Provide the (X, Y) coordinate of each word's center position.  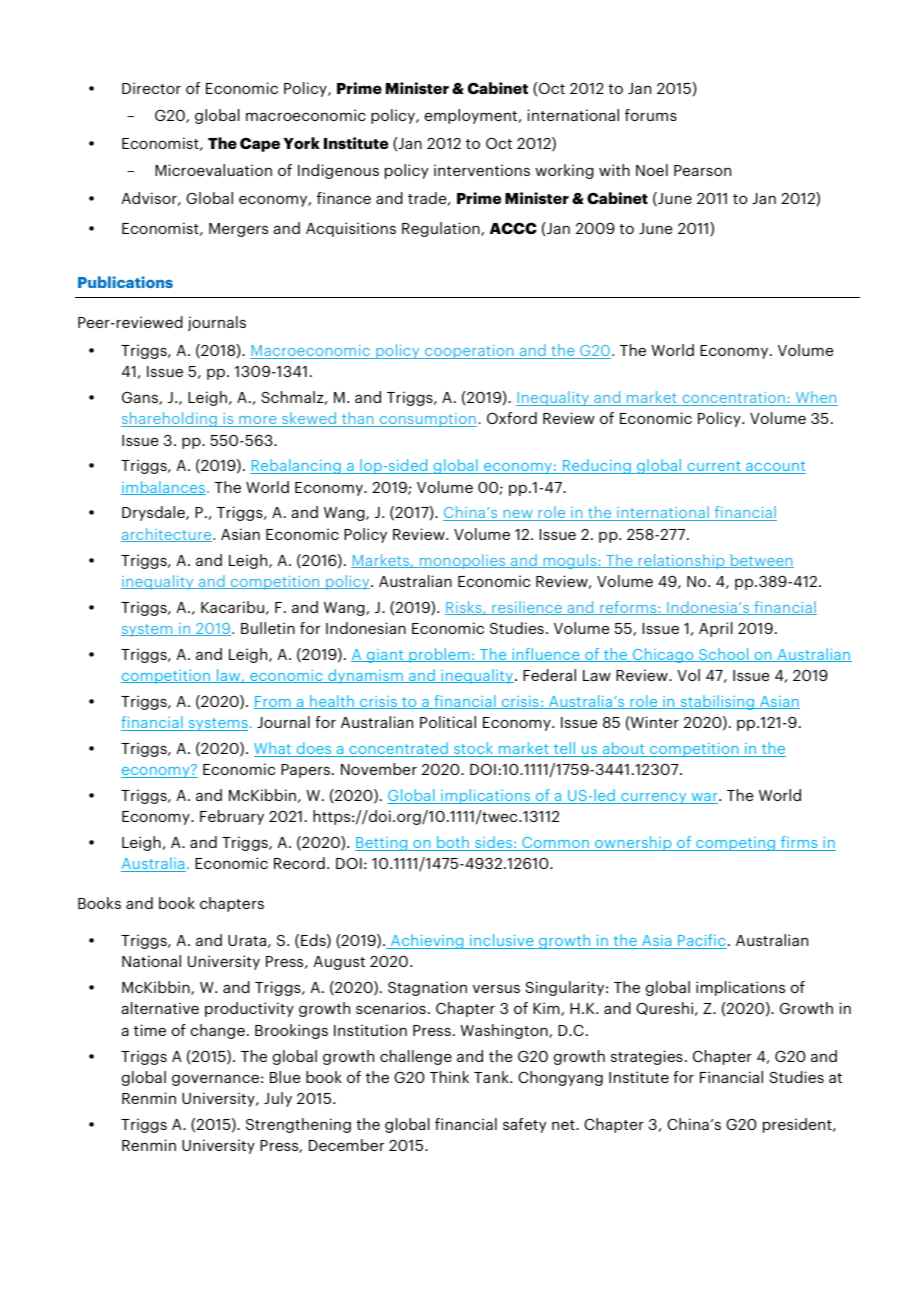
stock (474, 749)
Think (449, 1077)
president (798, 1125)
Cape (260, 144)
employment (472, 116)
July (278, 1099)
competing (736, 844)
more (258, 421)
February (232, 817)
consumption (427, 420)
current (714, 467)
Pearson (702, 170)
